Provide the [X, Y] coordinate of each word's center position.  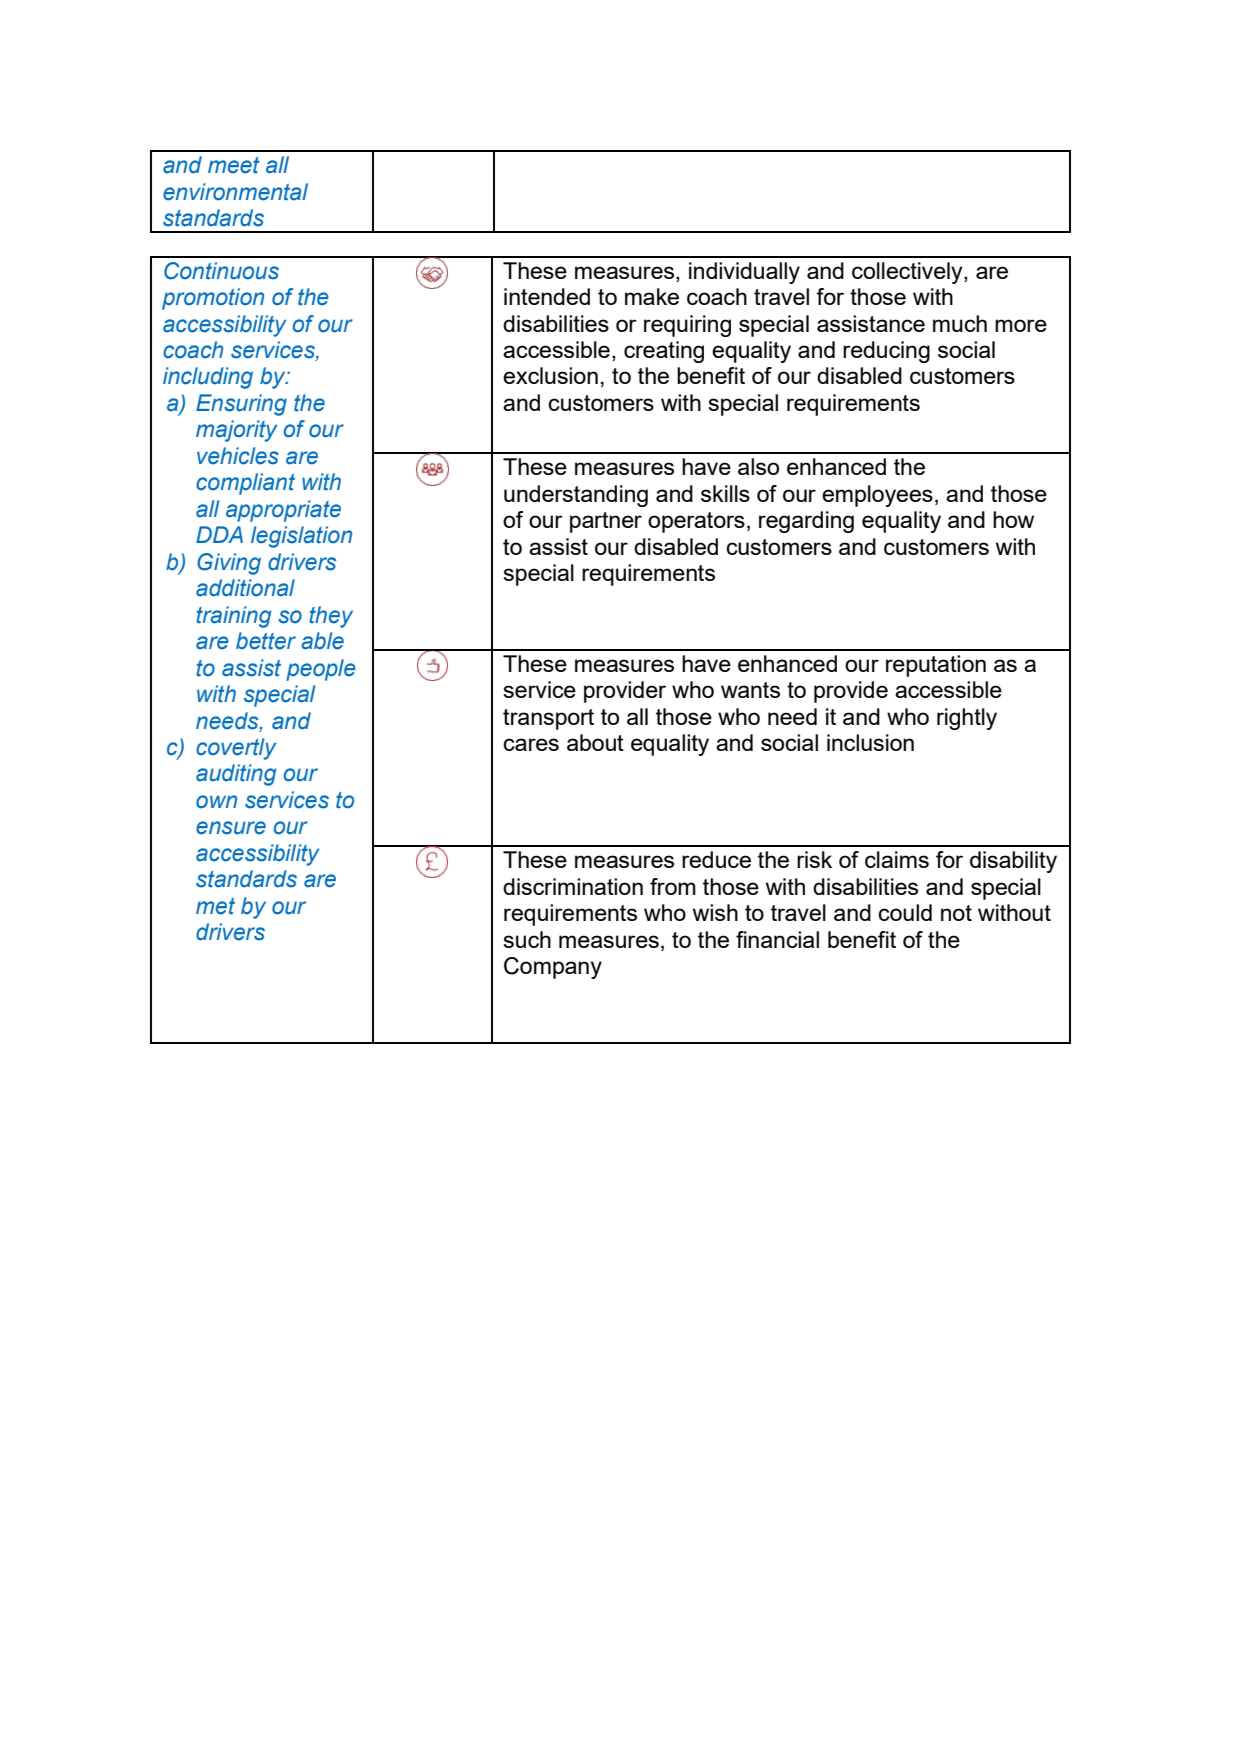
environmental [235, 192]
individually [744, 273]
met [215, 906]
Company [553, 968]
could [905, 912]
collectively [908, 273]
